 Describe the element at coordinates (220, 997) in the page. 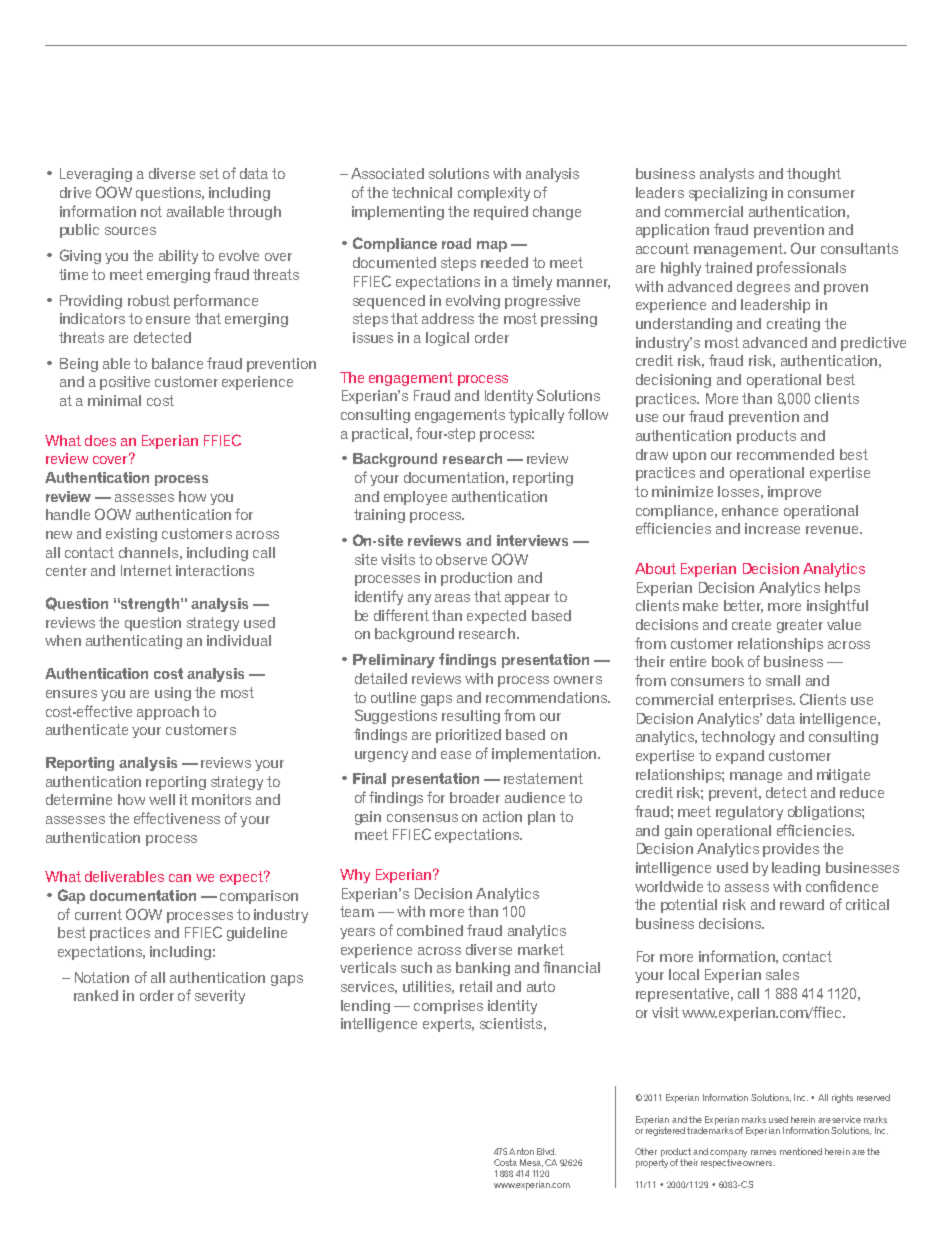

I see `severity` at that location.
